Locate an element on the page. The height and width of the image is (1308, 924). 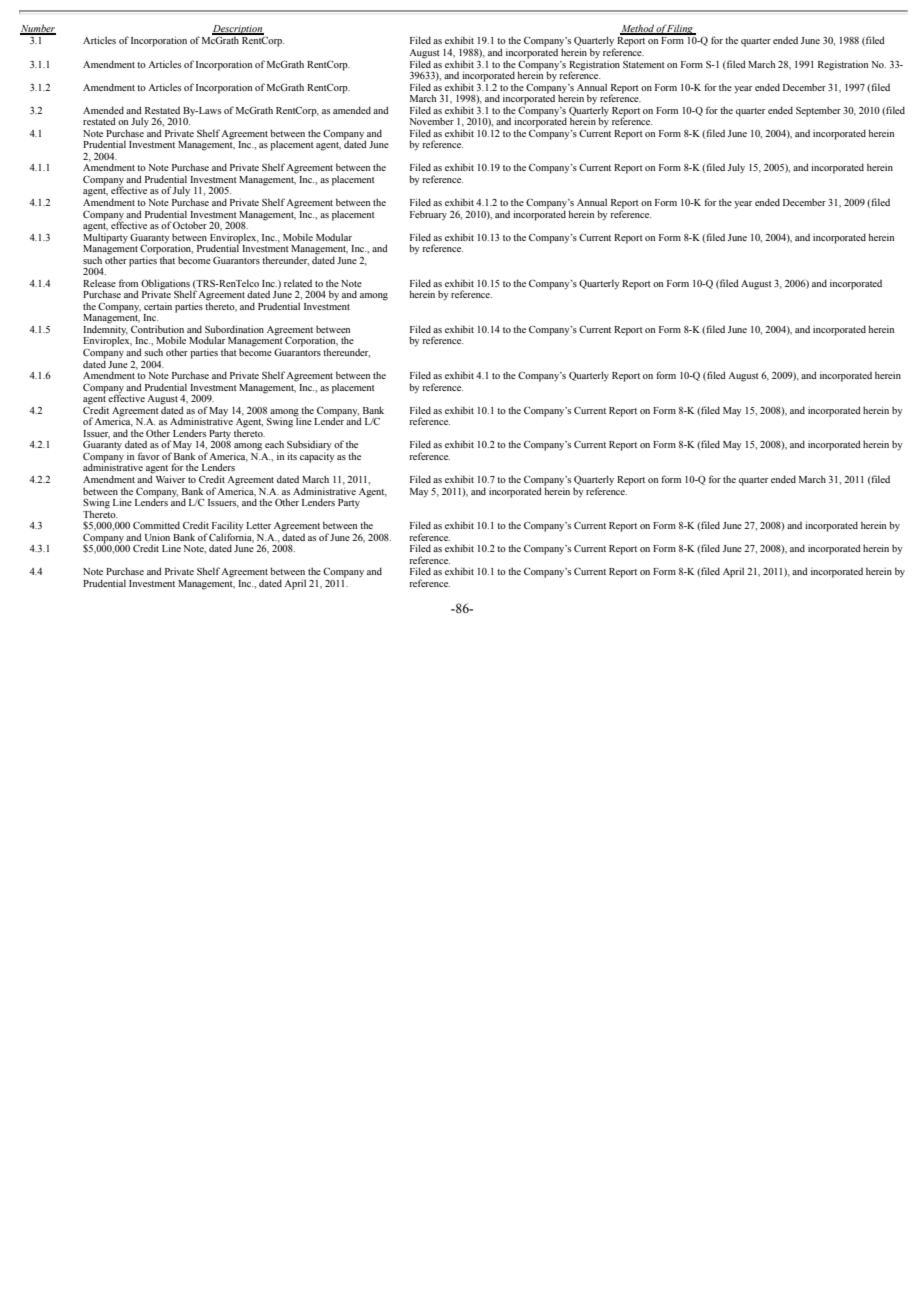
from is located at coordinates (128, 283).
